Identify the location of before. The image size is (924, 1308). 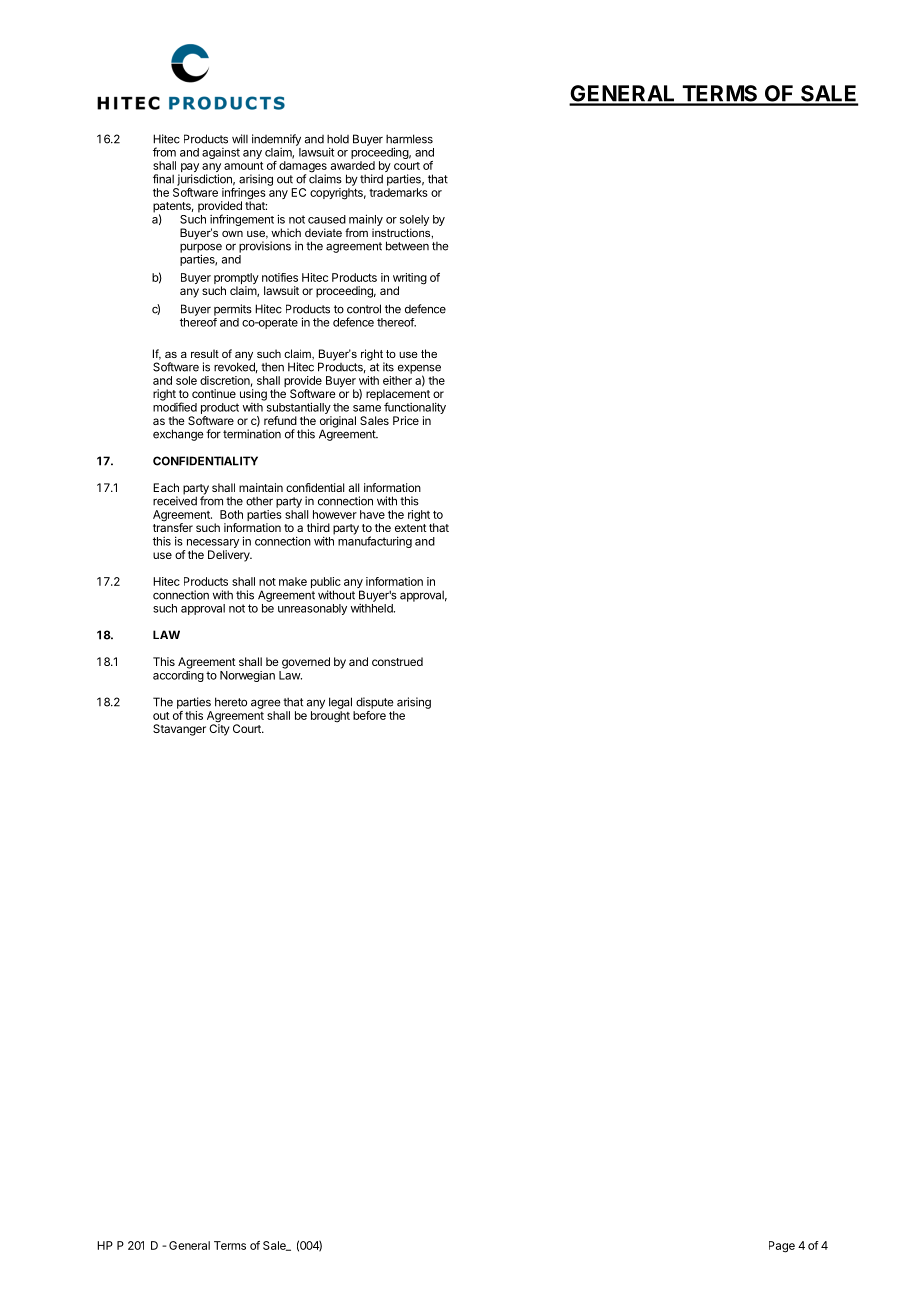
(369, 715).
